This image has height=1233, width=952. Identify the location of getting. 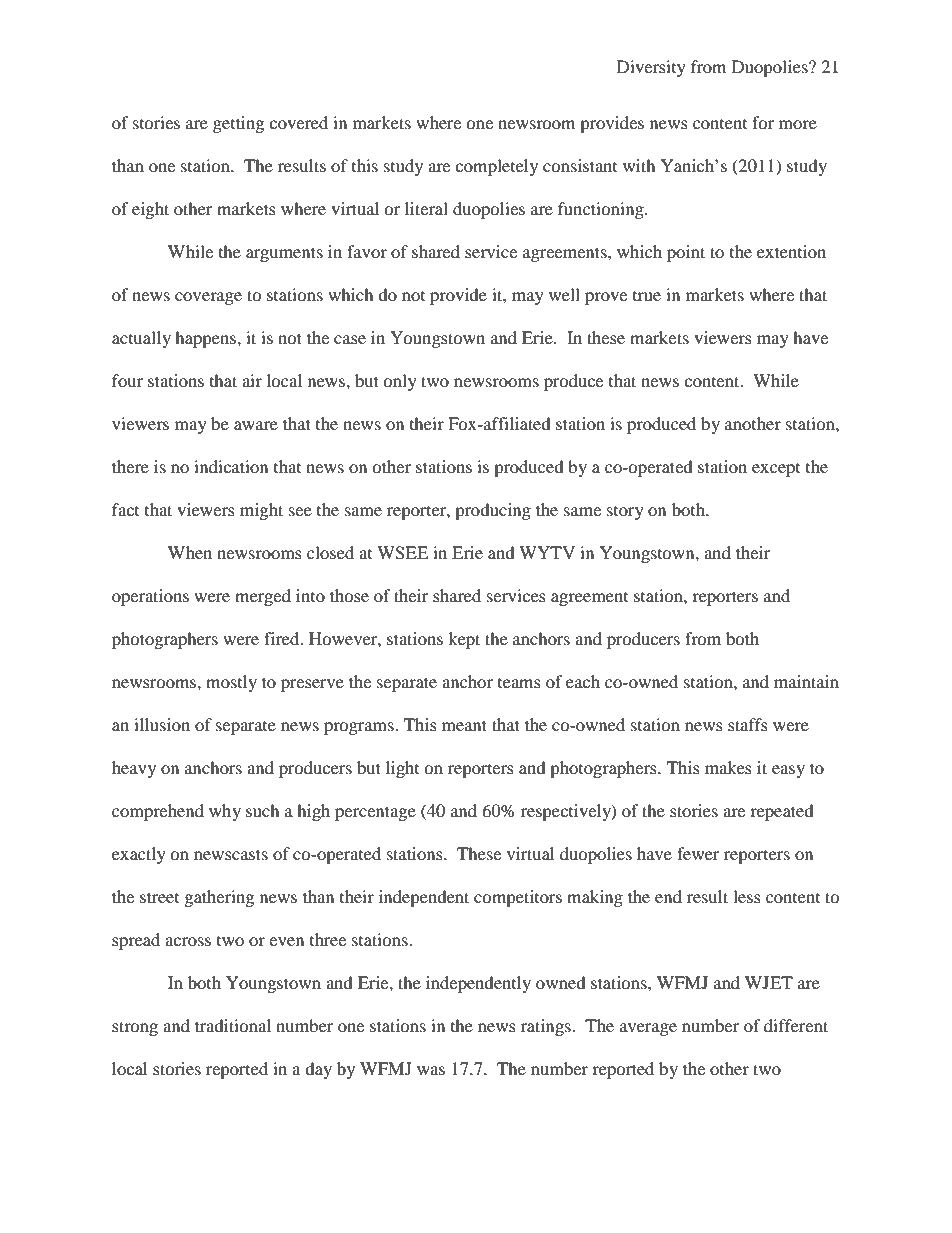
(238, 124).
